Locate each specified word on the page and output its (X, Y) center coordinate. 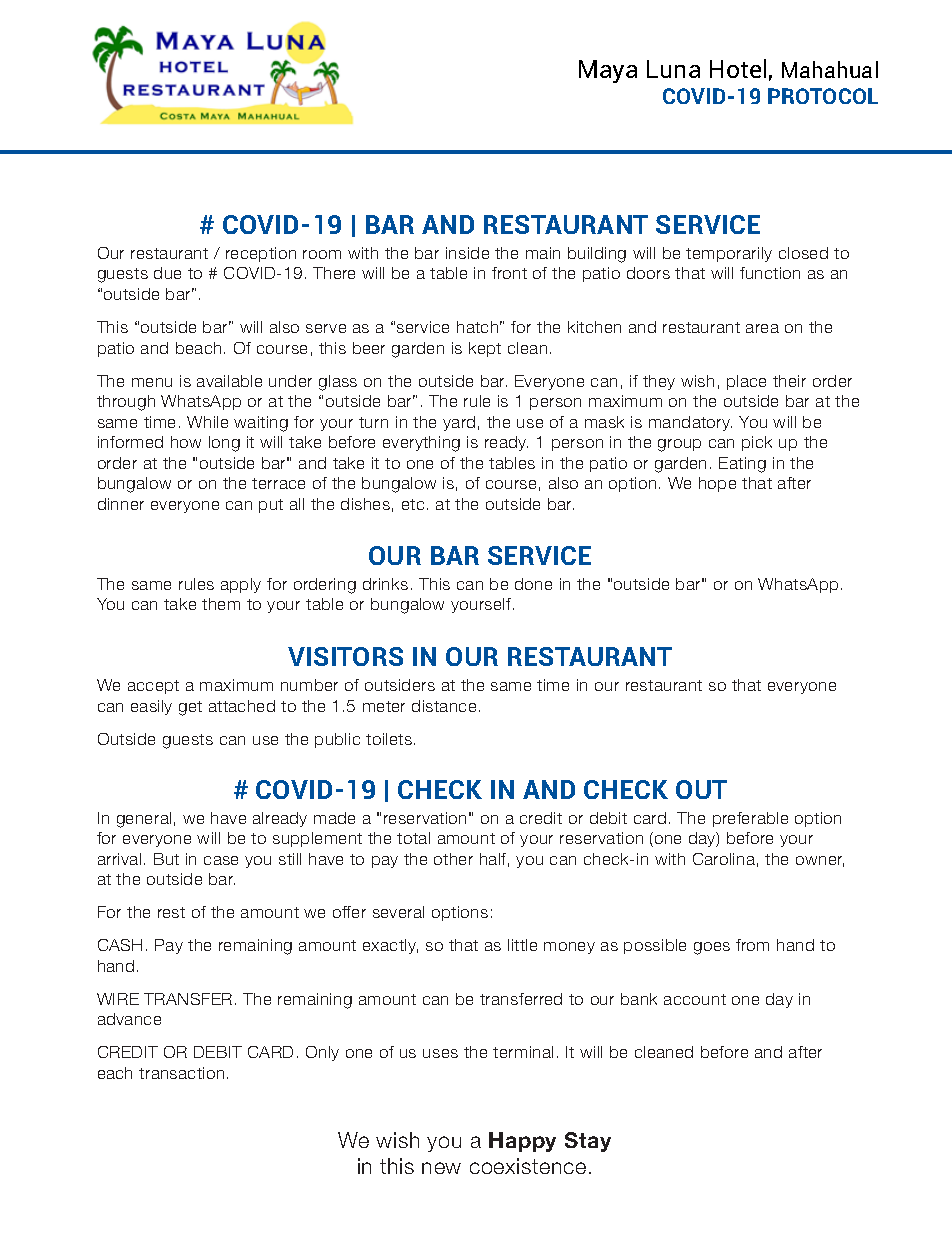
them (221, 604)
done (533, 584)
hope (717, 484)
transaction (181, 1073)
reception (261, 254)
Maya (608, 71)
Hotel (738, 68)
